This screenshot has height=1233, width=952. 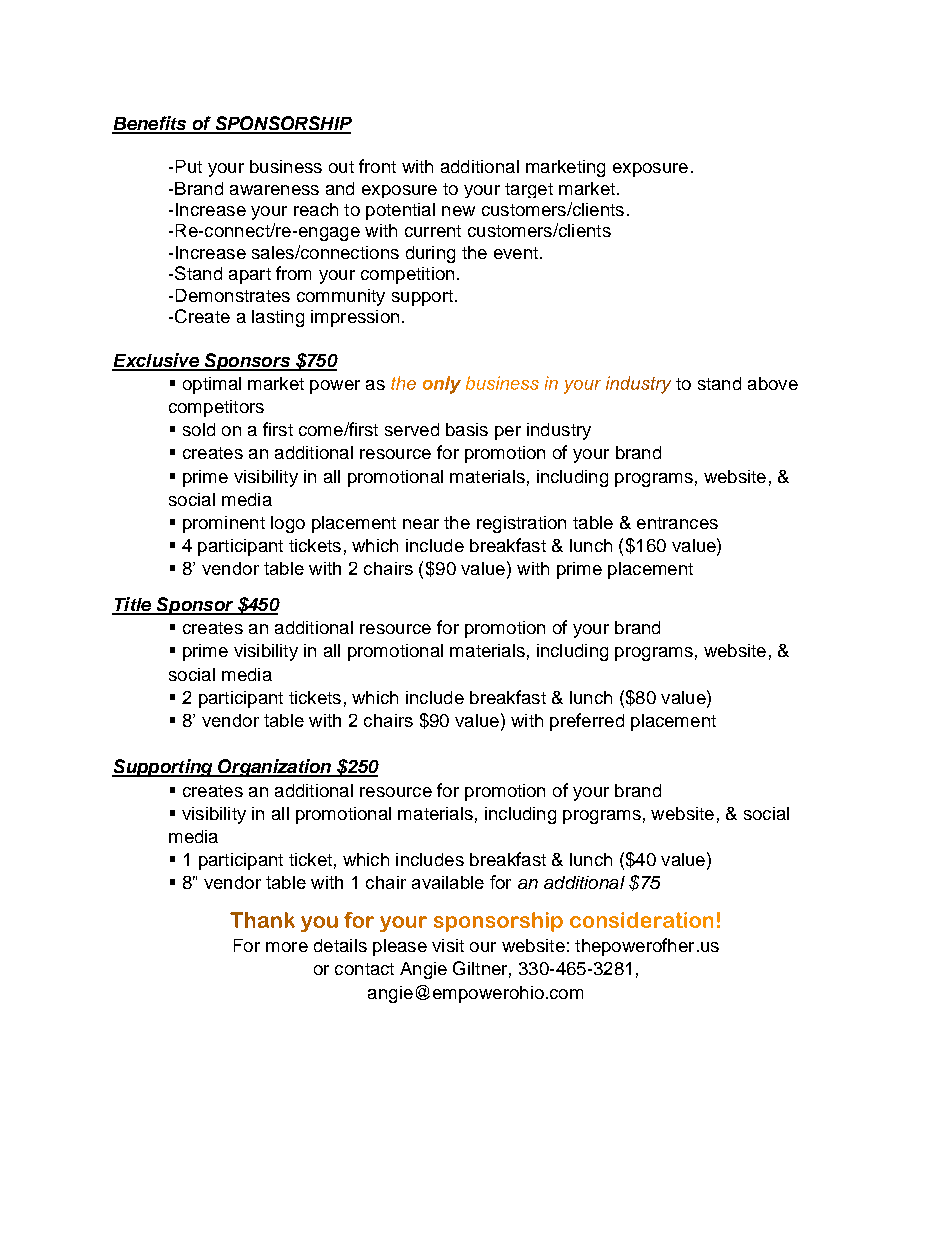 What do you see at coordinates (529, 190) in the screenshot?
I see `target` at bounding box center [529, 190].
